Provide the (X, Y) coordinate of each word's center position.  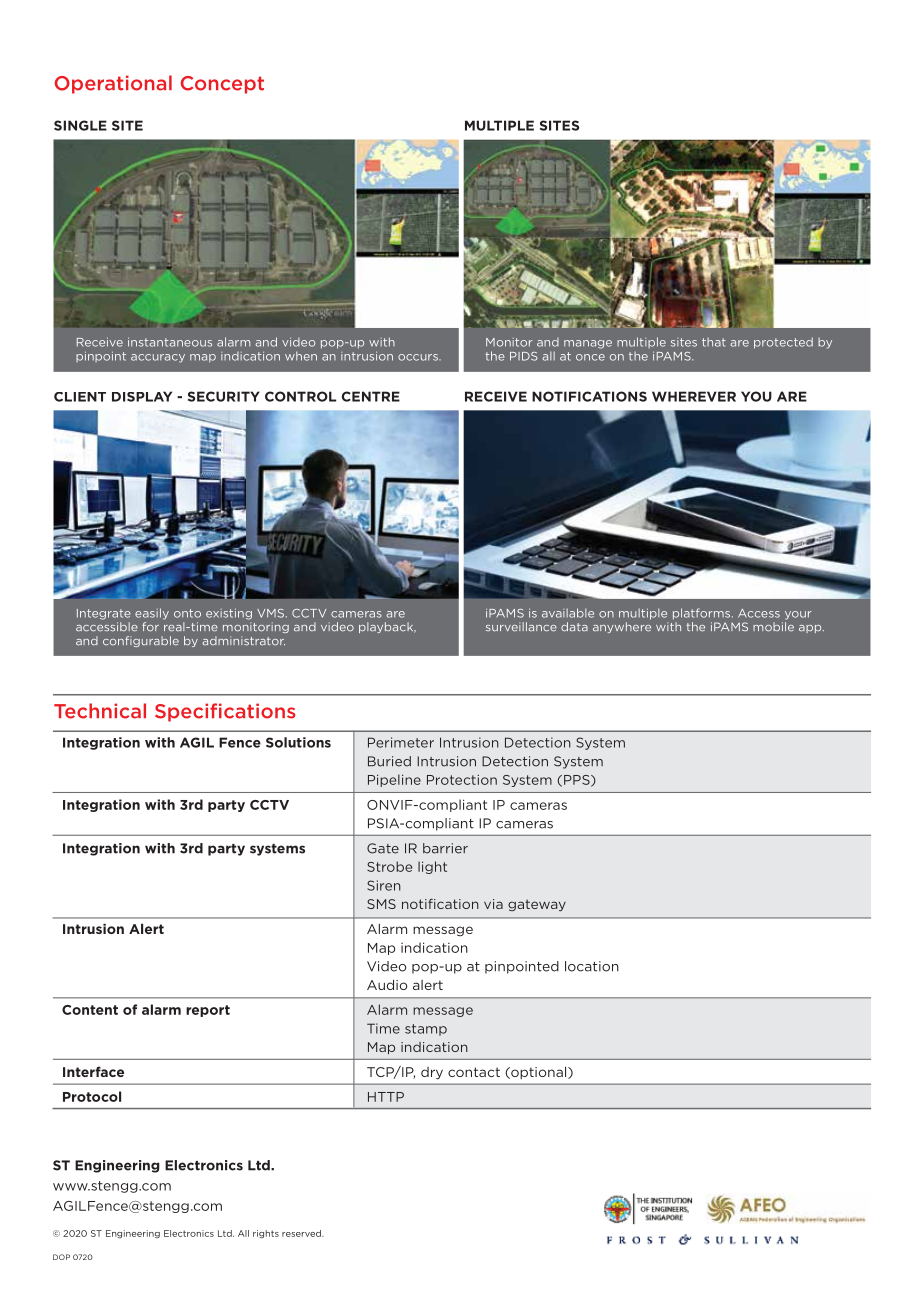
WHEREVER (694, 396)
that (714, 342)
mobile (773, 627)
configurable (141, 641)
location (592, 966)
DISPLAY (142, 396)
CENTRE (370, 396)
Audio (387, 985)
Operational (113, 84)
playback (387, 627)
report (208, 1011)
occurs (419, 357)
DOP (61, 1257)
